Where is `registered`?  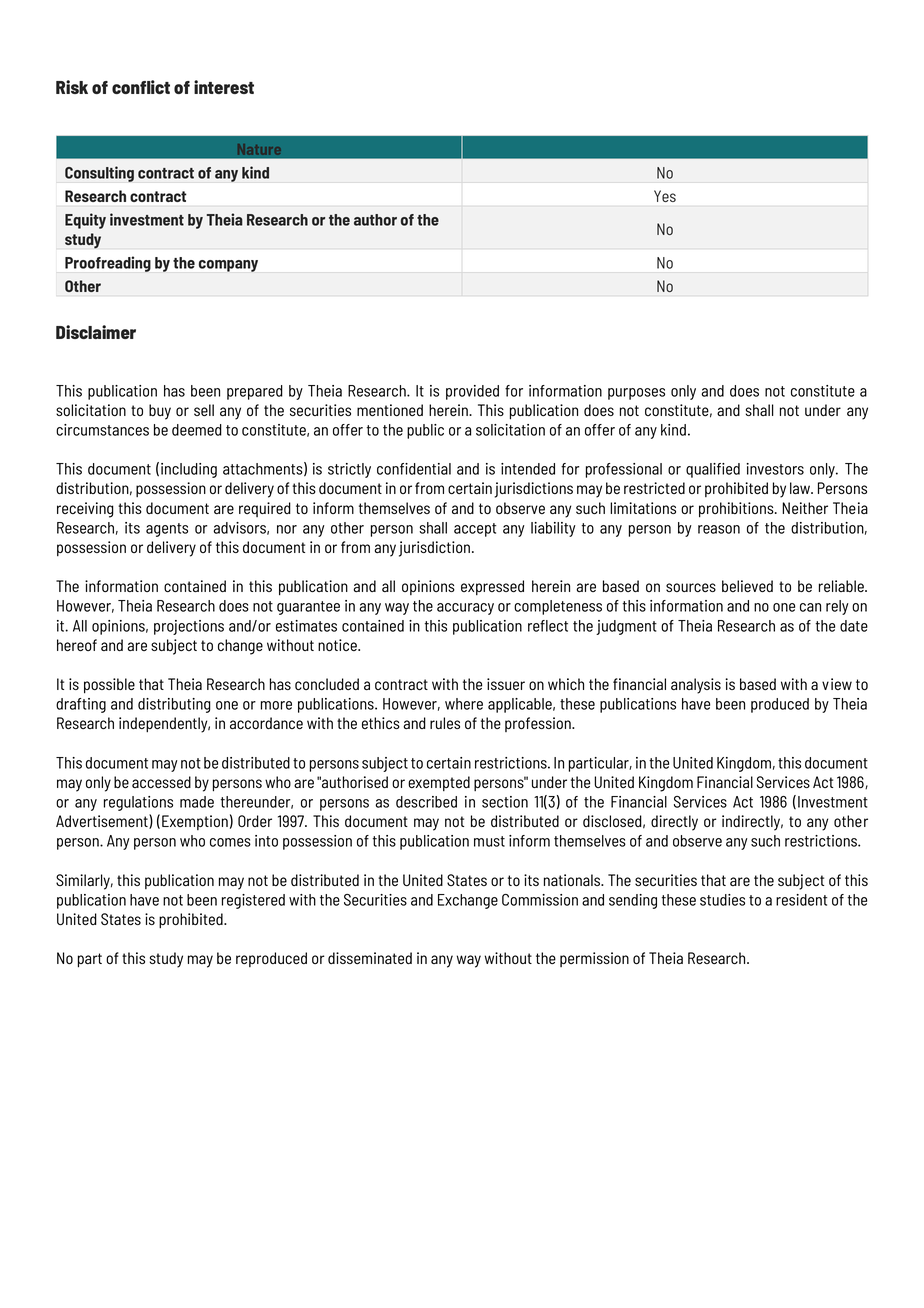
registered is located at coordinates (253, 901).
